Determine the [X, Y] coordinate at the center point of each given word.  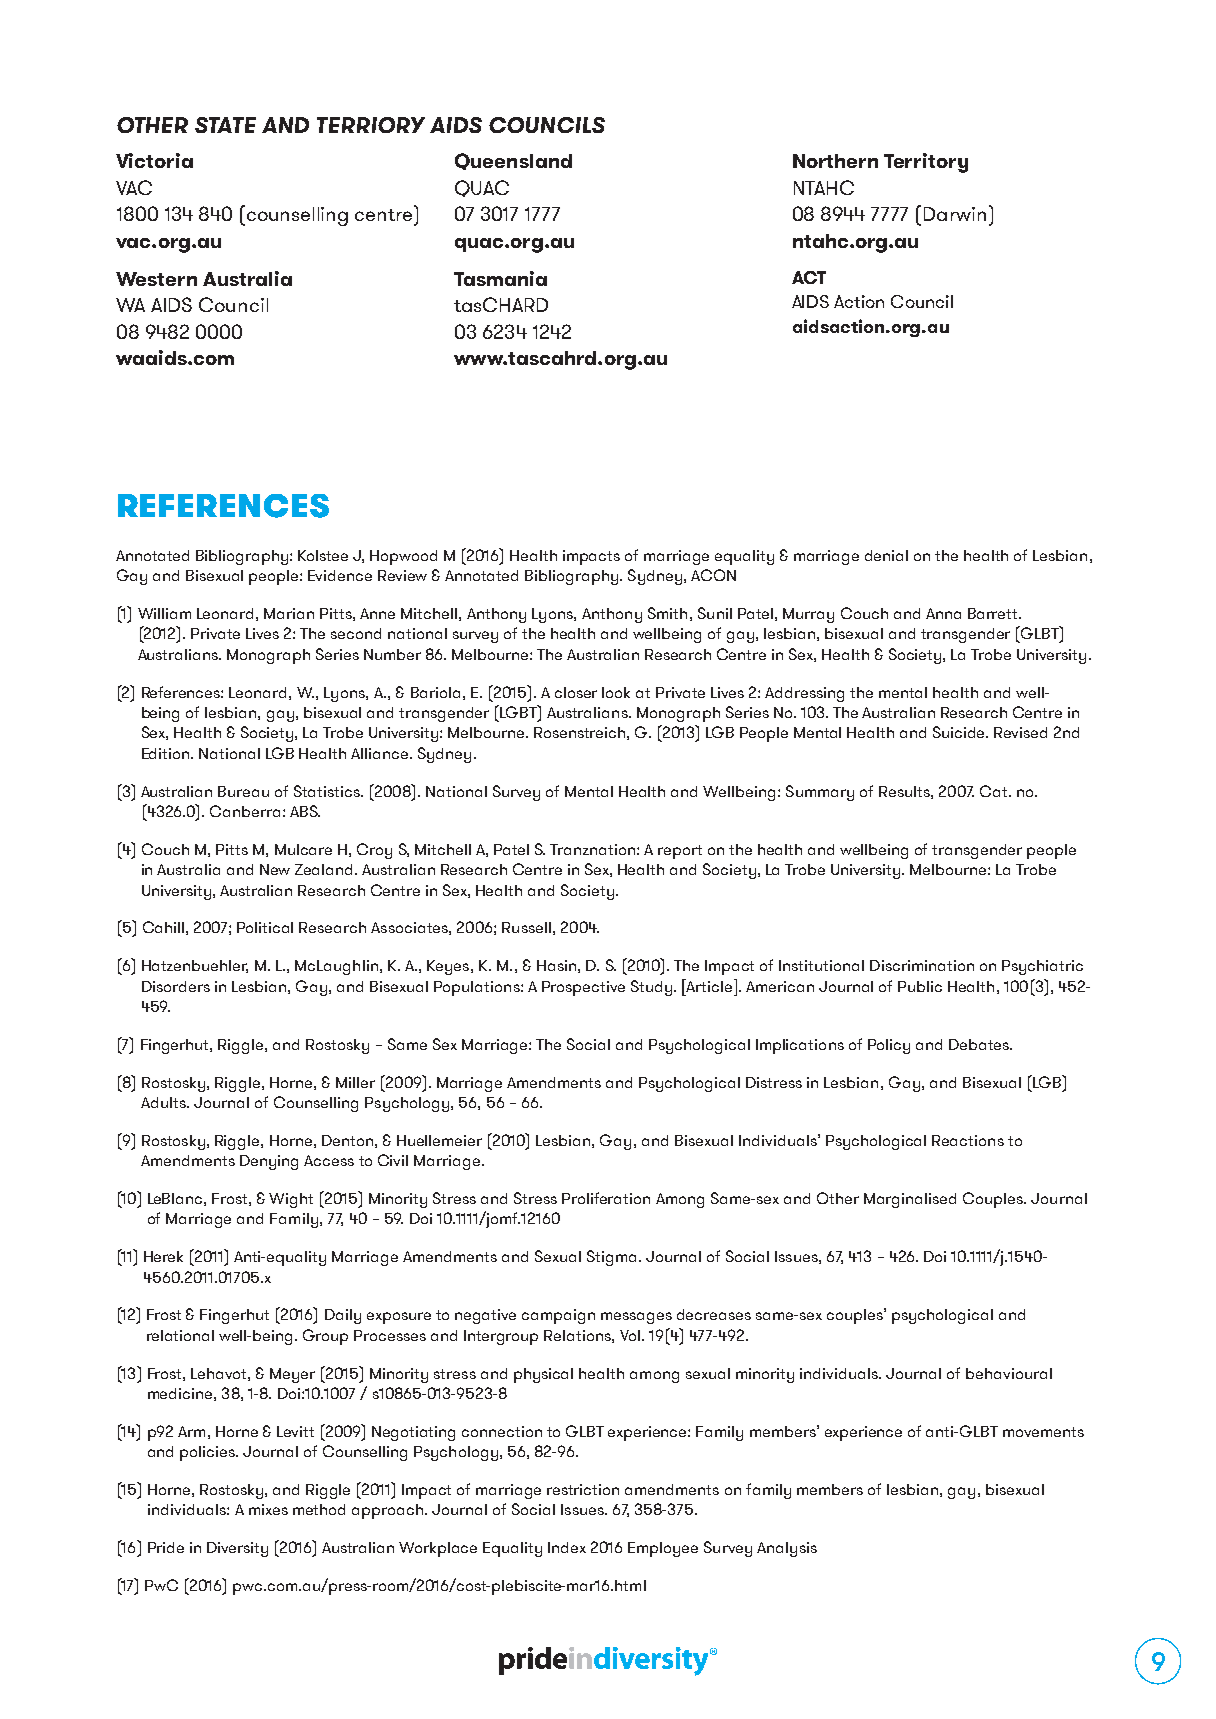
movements [1043, 1432]
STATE [225, 125]
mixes [268, 1509]
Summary [820, 793]
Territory [926, 163]
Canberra [245, 811]
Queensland [513, 161]
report [680, 852]
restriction [583, 1489]
